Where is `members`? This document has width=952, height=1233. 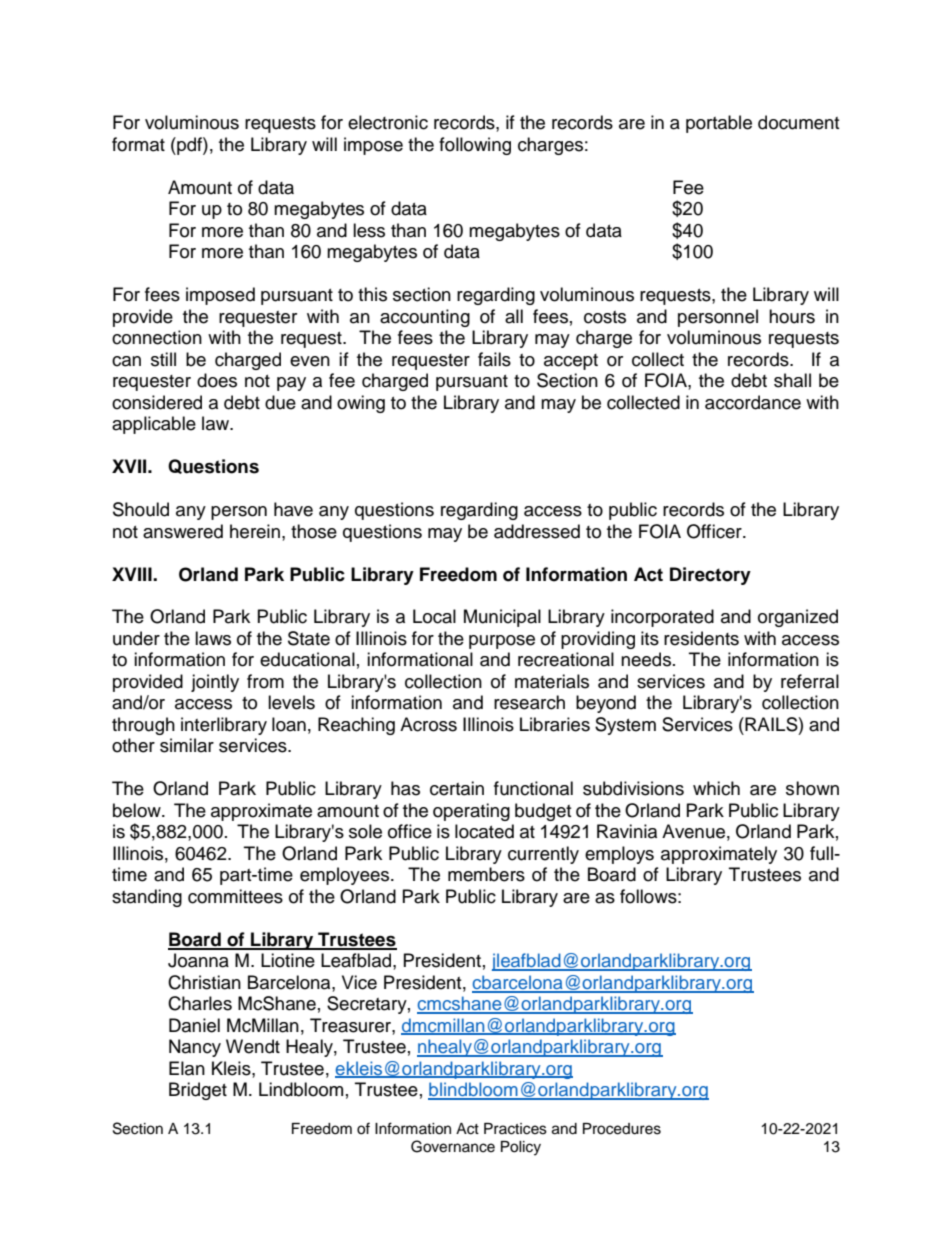 members is located at coordinates (486, 874).
